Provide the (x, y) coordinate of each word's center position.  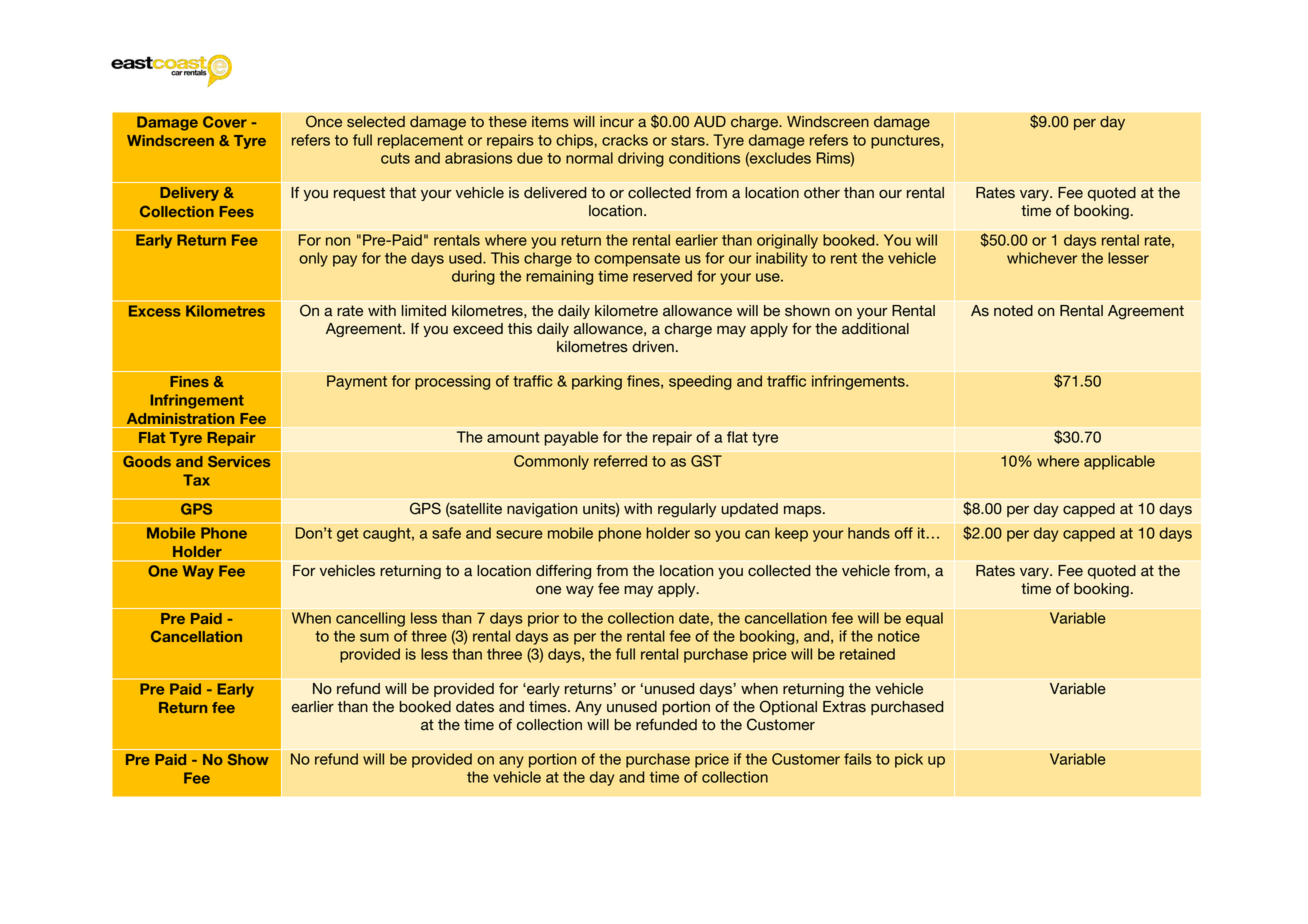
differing (563, 572)
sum (374, 637)
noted (1013, 311)
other (822, 193)
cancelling (370, 619)
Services (239, 461)
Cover (225, 122)
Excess (155, 311)
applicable (1119, 462)
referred (620, 461)
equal (924, 619)
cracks (625, 140)
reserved (662, 276)
